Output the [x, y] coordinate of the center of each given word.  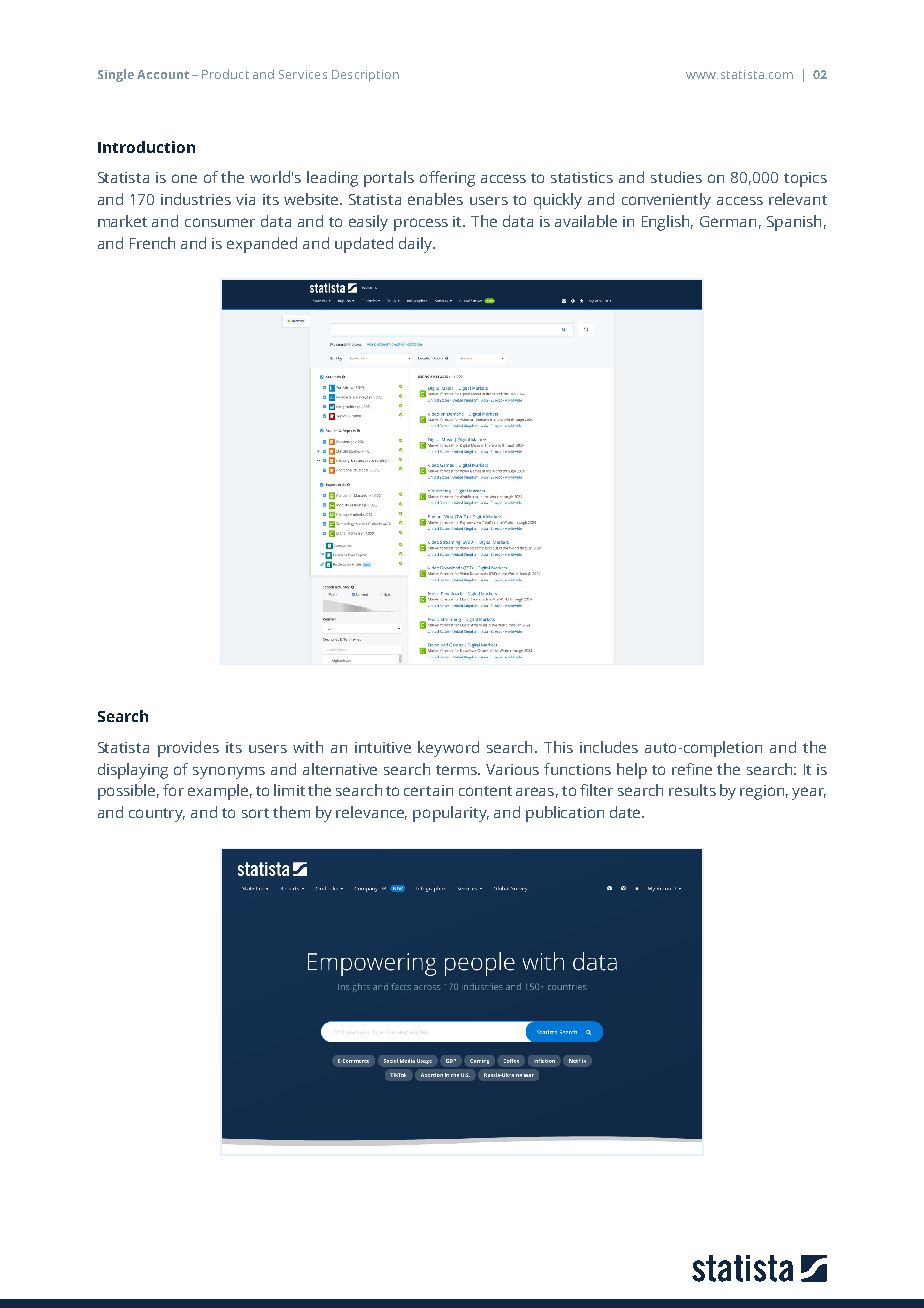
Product [225, 74]
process [421, 224]
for [173, 790]
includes [609, 747]
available [586, 221]
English [667, 223]
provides [188, 749]
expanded [262, 245]
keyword [448, 749]
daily [417, 245]
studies [676, 177]
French [152, 243]
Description [365, 76]
